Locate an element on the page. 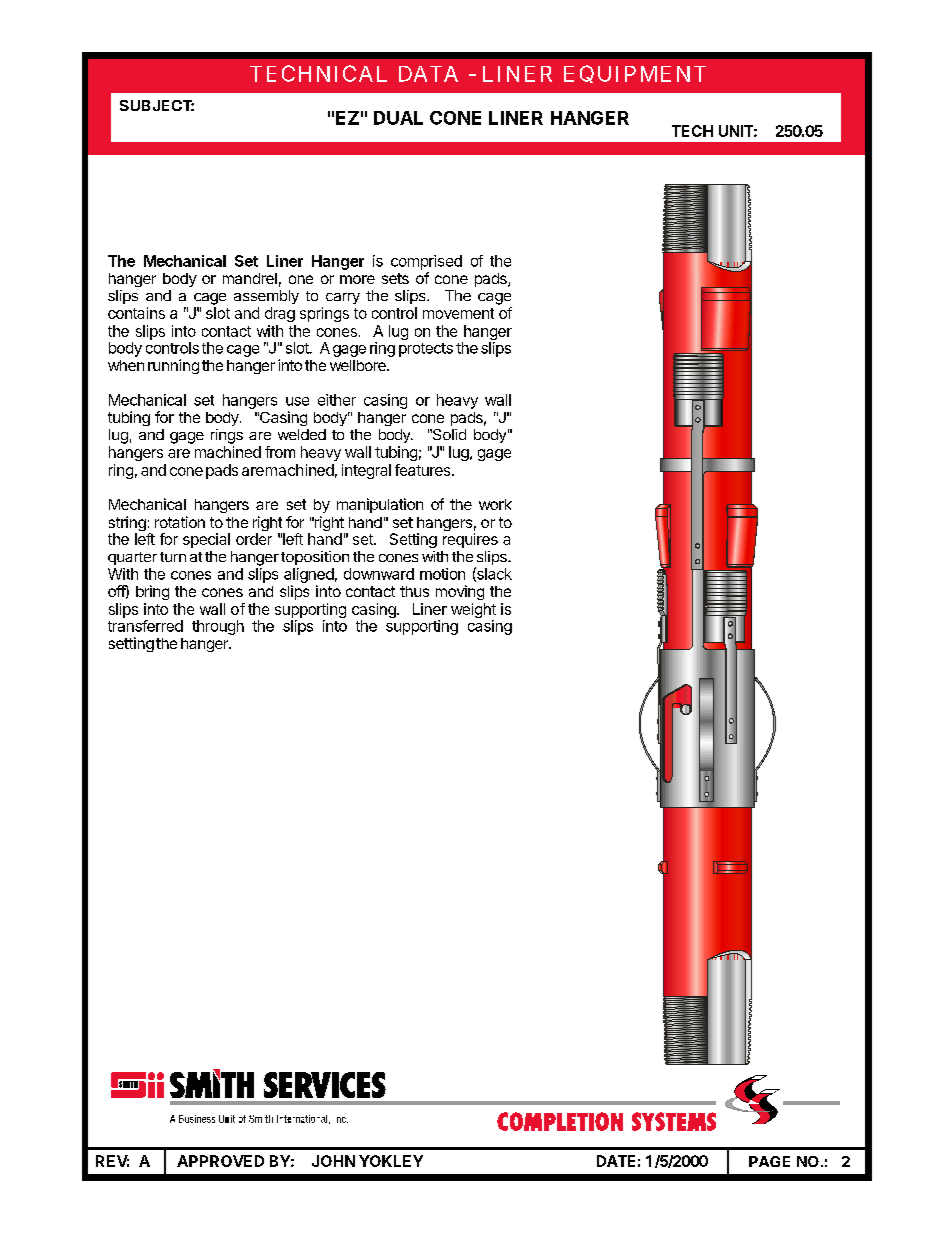 Image resolution: width=952 pixels, height=1233 pixels. work is located at coordinates (495, 504).
